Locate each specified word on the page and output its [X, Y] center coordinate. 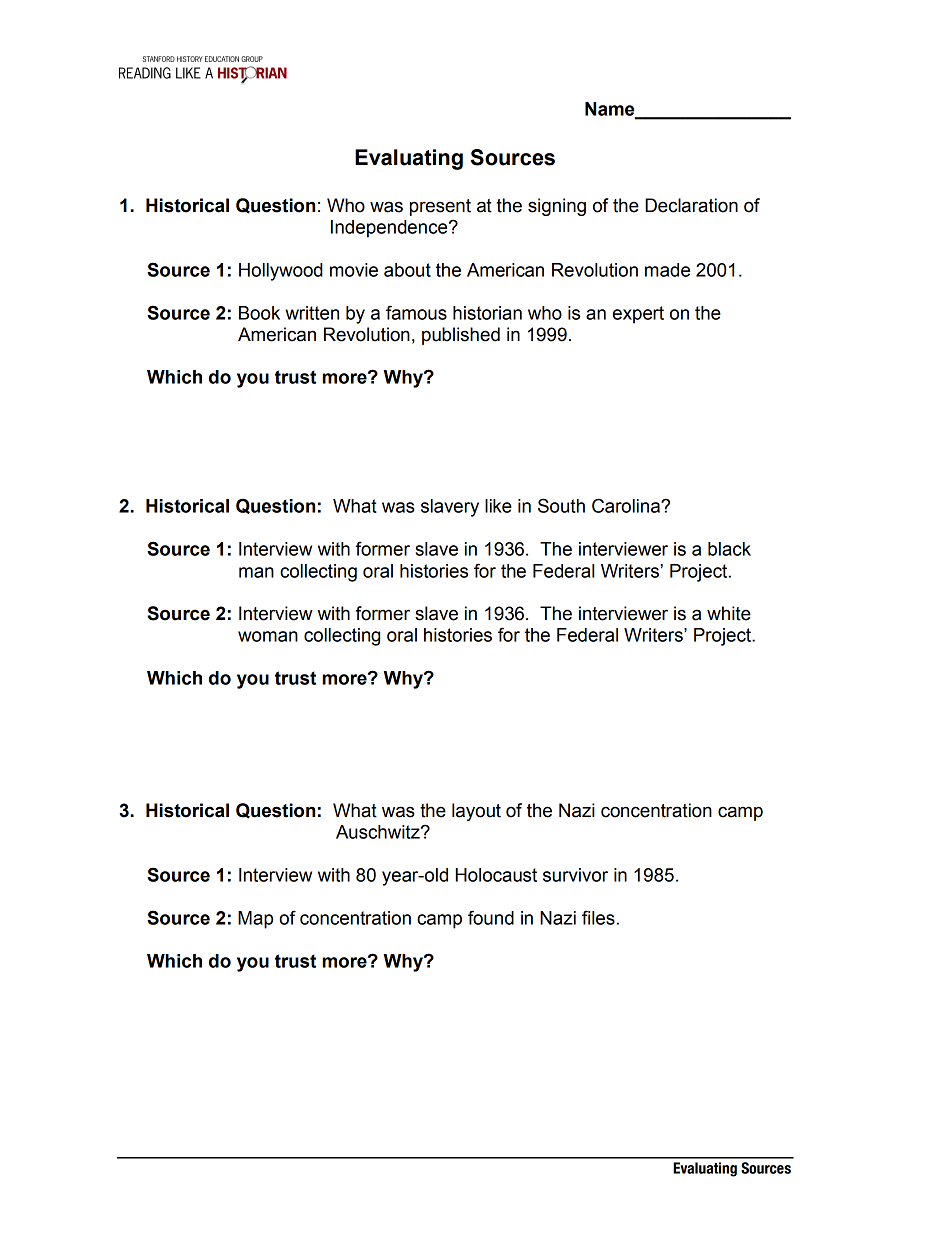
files [598, 917]
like [498, 506]
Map [255, 920]
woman [268, 636]
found [491, 917]
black [729, 549]
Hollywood [281, 272]
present [440, 207]
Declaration [691, 205]
